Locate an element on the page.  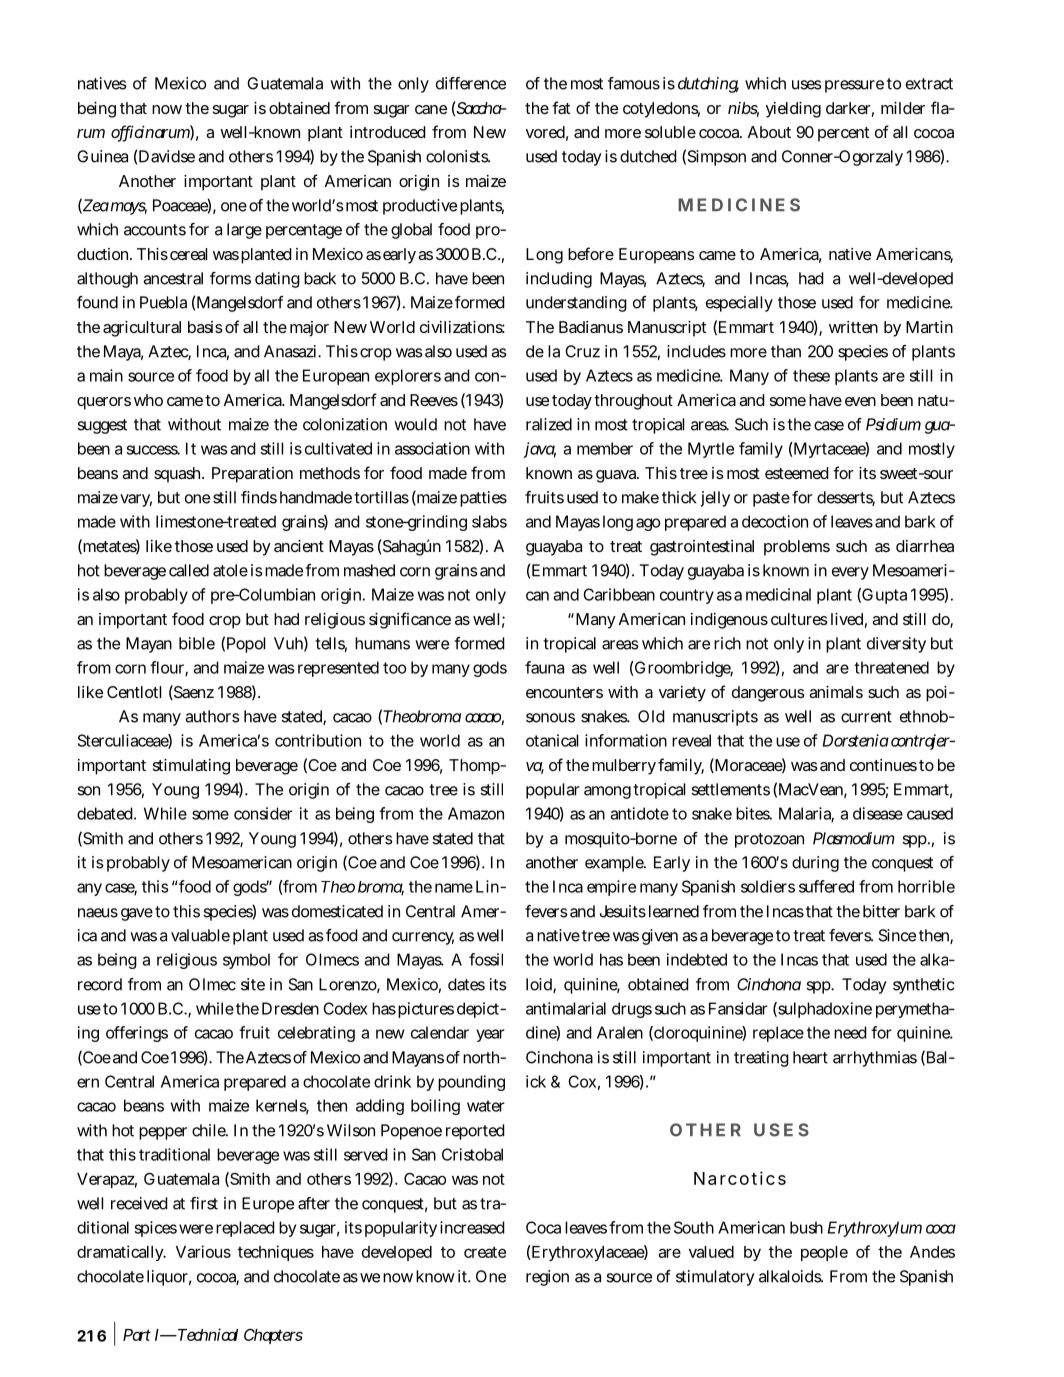
Various is located at coordinates (203, 1251).
